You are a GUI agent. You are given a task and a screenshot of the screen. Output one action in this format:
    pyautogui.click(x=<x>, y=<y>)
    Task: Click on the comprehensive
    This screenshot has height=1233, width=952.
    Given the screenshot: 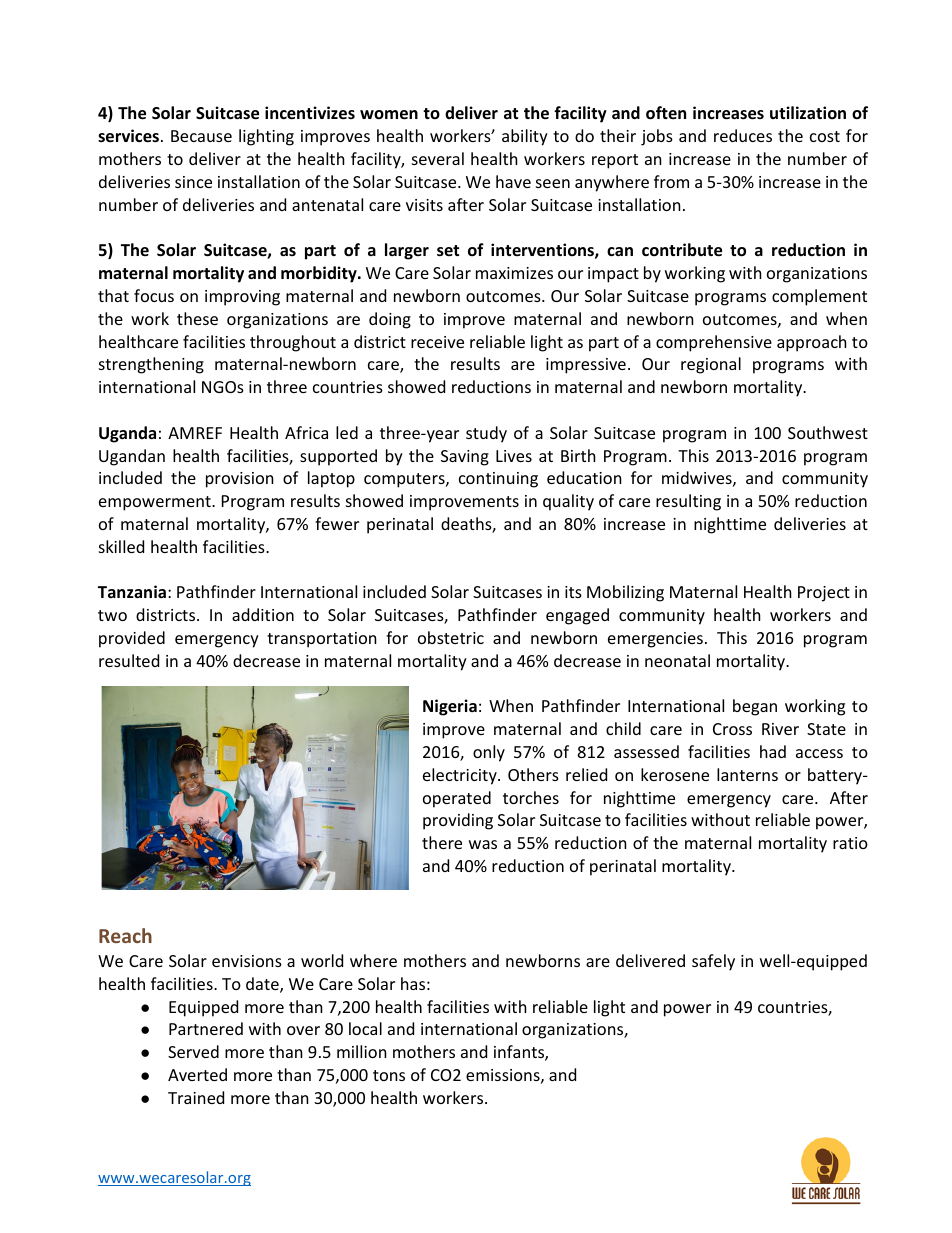 What is the action you would take?
    pyautogui.click(x=714, y=343)
